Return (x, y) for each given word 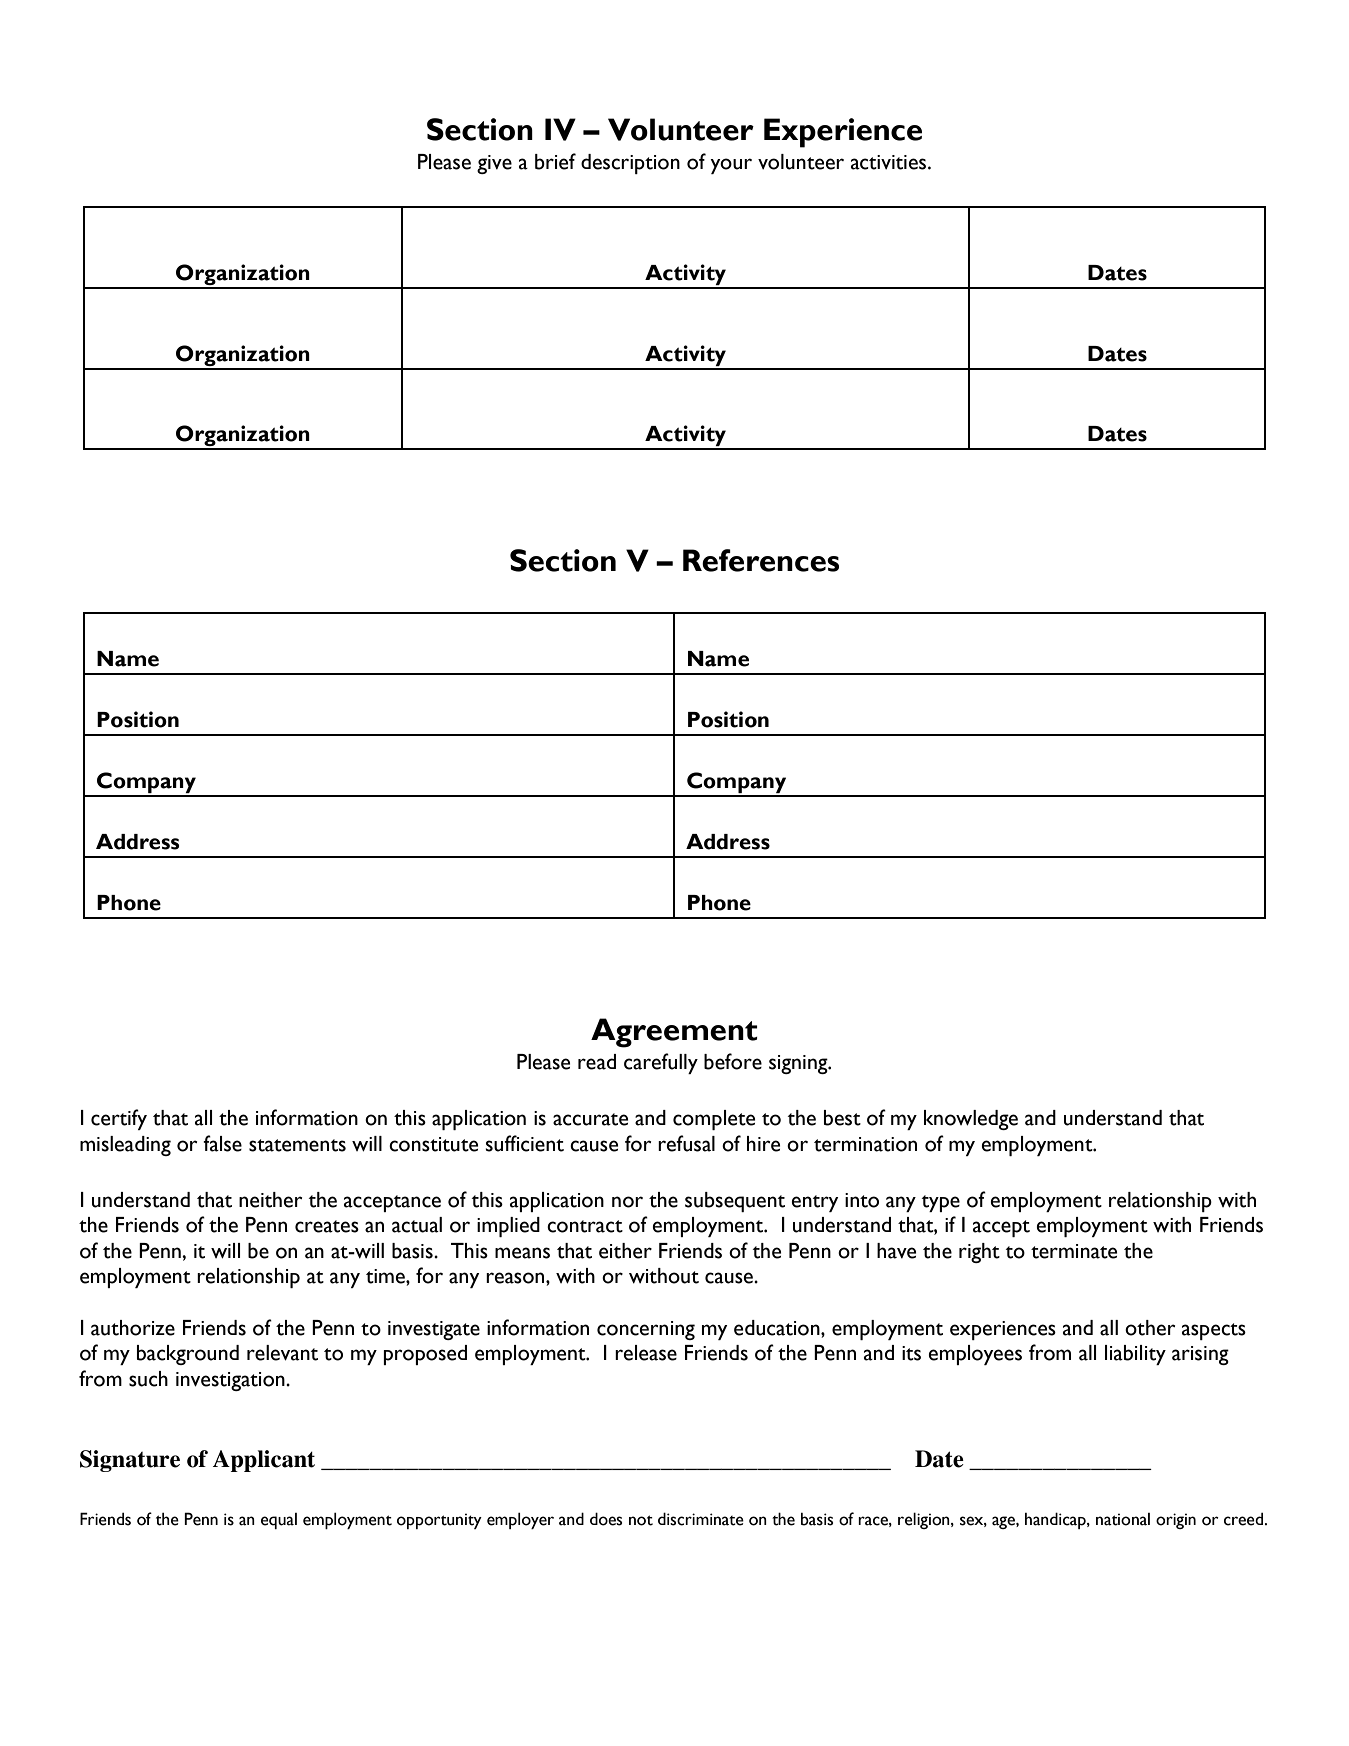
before (733, 1061)
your (731, 166)
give (494, 164)
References (761, 560)
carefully (661, 1063)
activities (890, 162)
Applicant (264, 1461)
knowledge (971, 1120)
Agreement (674, 1033)
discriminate (701, 1519)
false (222, 1143)
